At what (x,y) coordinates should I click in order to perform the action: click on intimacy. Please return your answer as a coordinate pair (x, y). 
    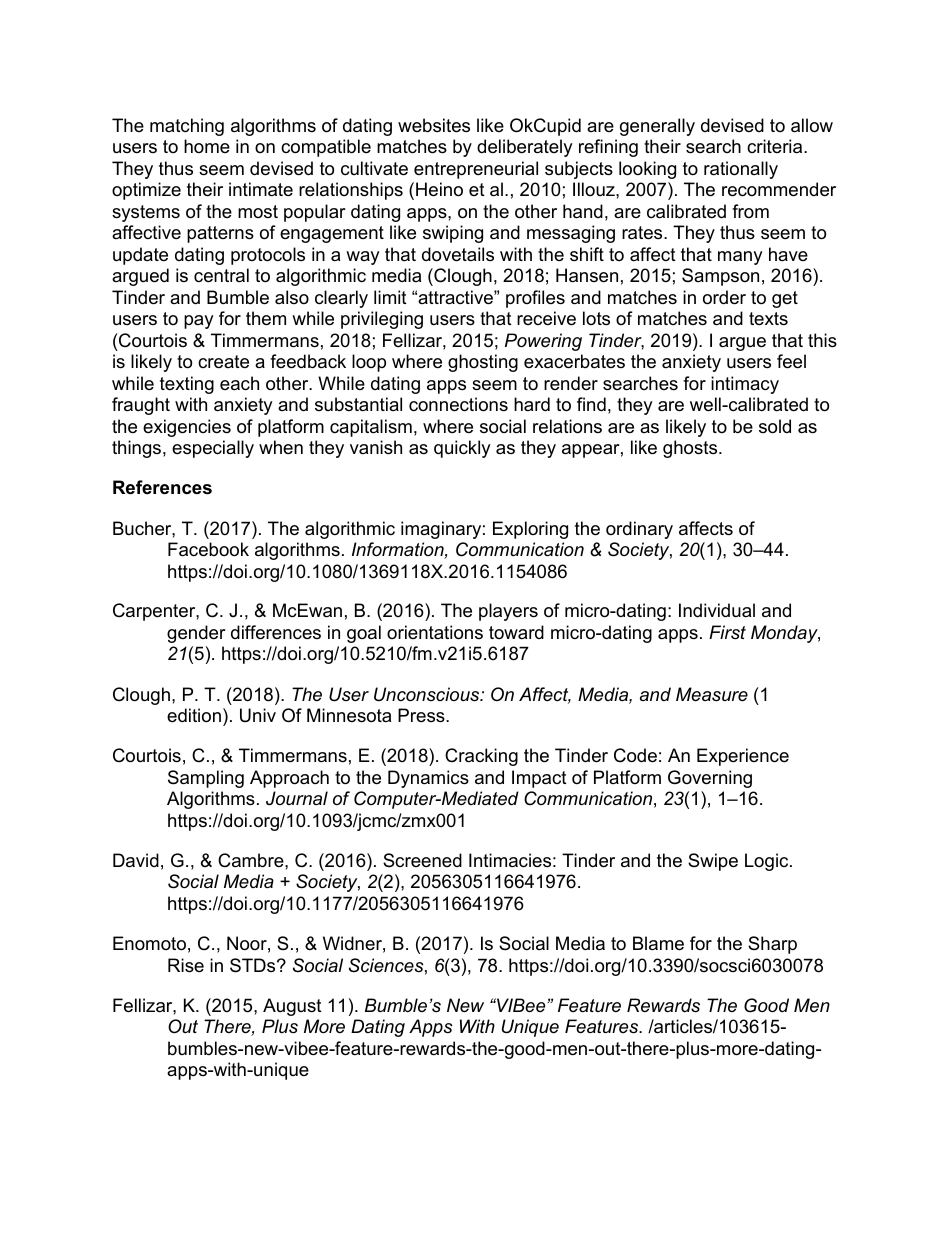
    Looking at the image, I should click on (745, 385).
